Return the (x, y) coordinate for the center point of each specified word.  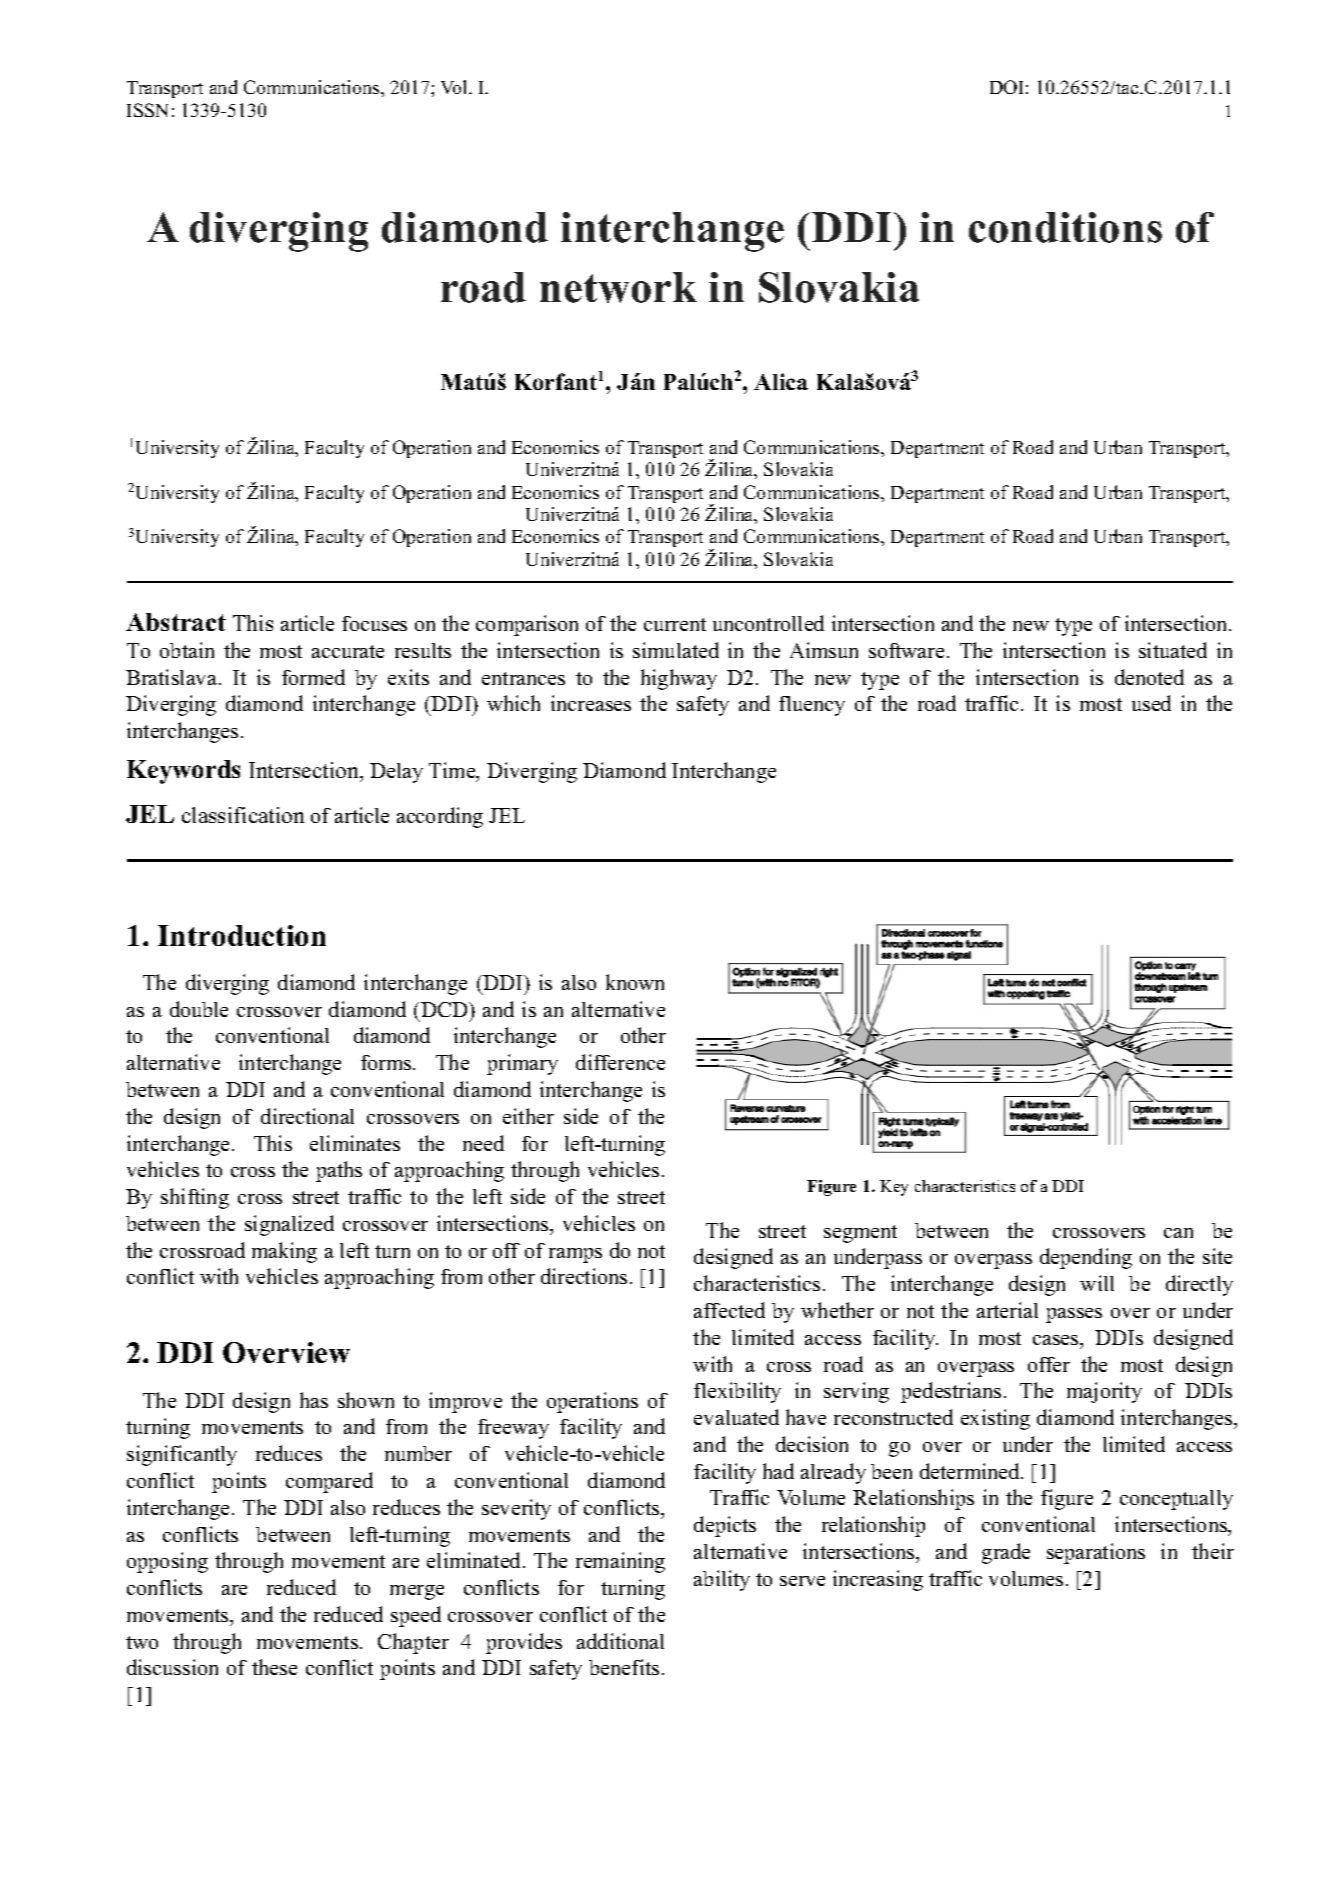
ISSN (147, 110)
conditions (1065, 227)
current (675, 624)
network (618, 287)
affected (729, 1310)
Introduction (242, 935)
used (1151, 703)
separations (1096, 1553)
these (274, 1667)
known (635, 982)
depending (1086, 1258)
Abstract (176, 622)
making (284, 1252)
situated (1173, 650)
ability (722, 1580)
